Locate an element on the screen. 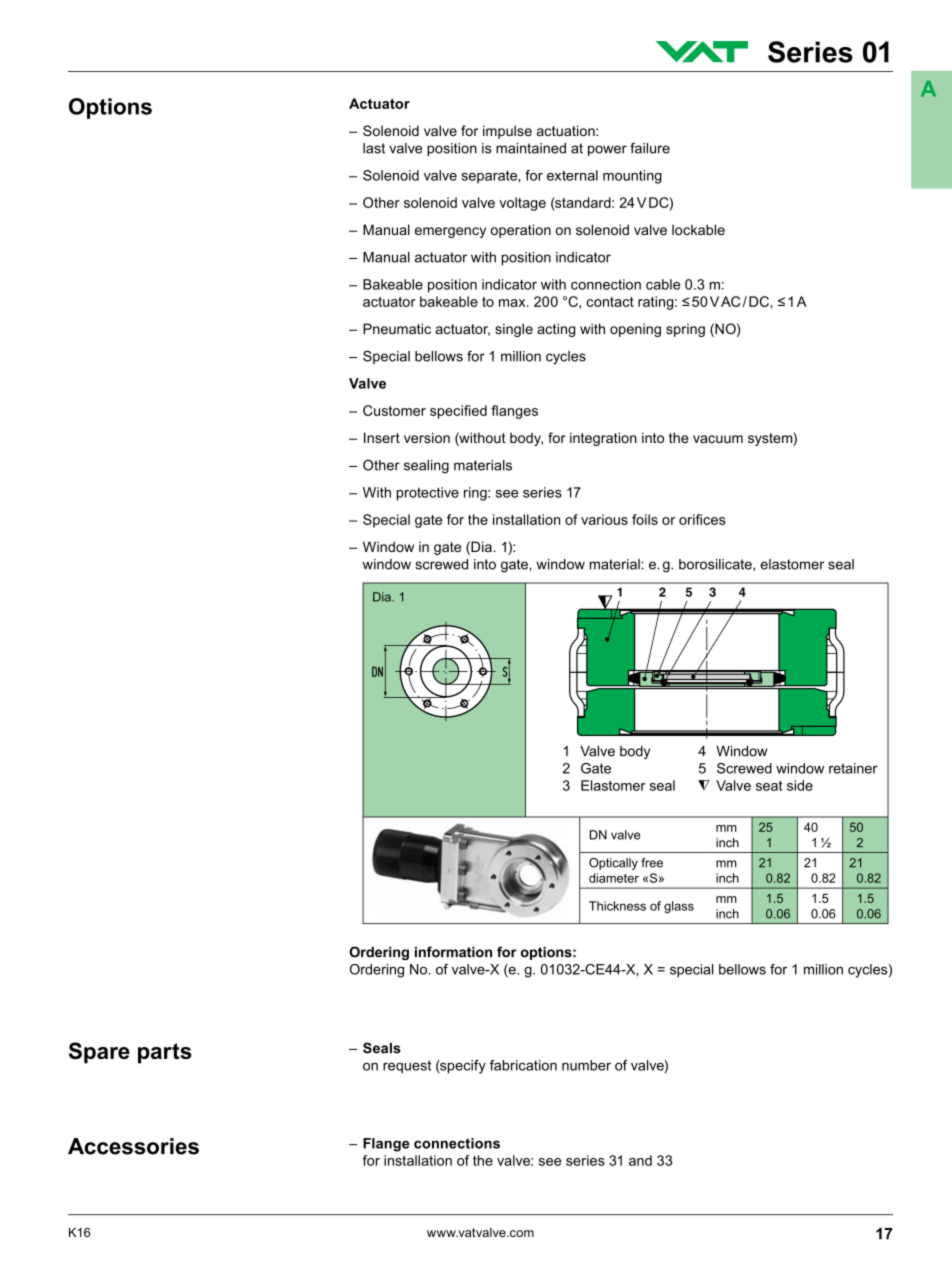 The width and height of the screenshot is (952, 1265). Insert is located at coordinates (382, 437).
